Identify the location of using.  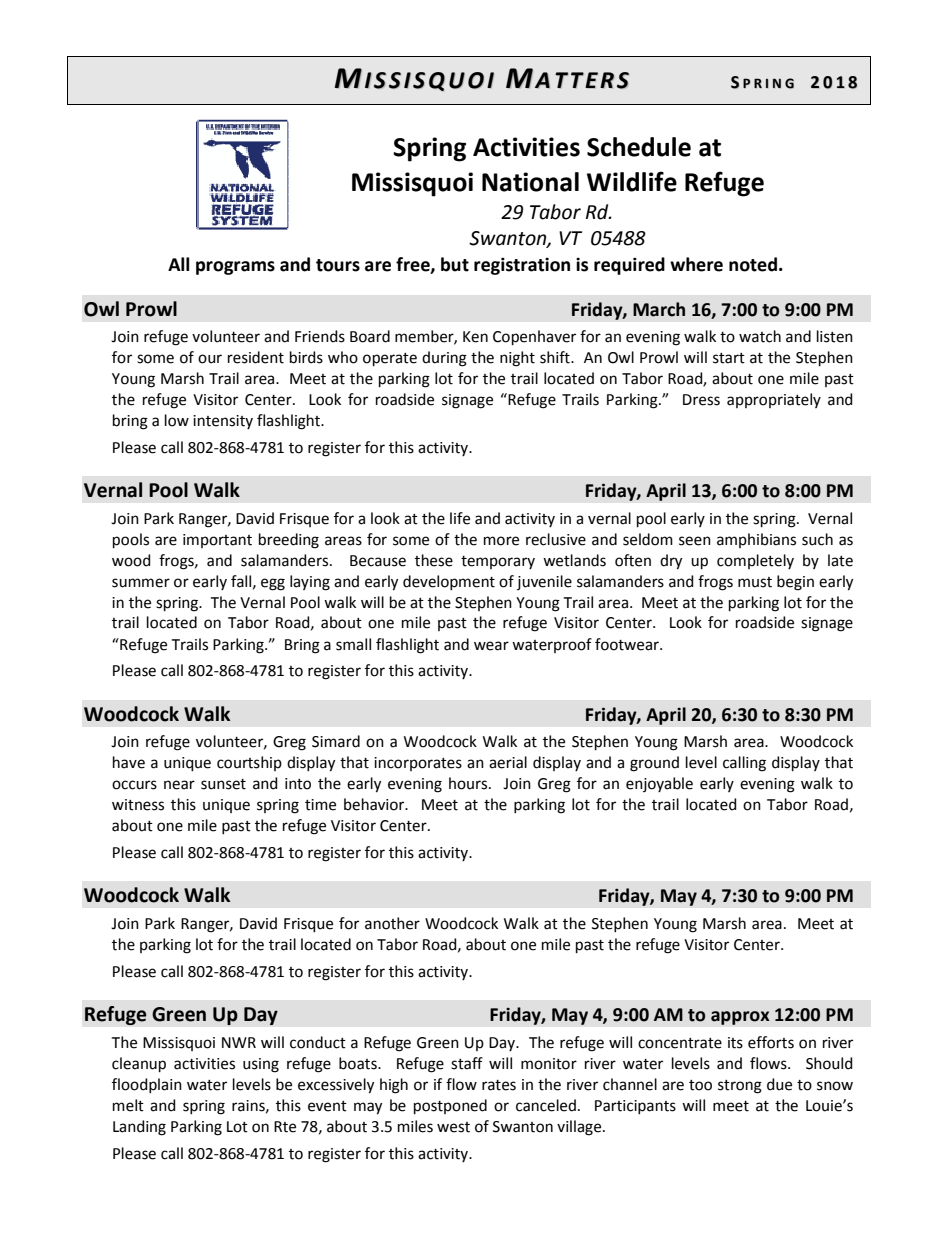
(261, 1065).
